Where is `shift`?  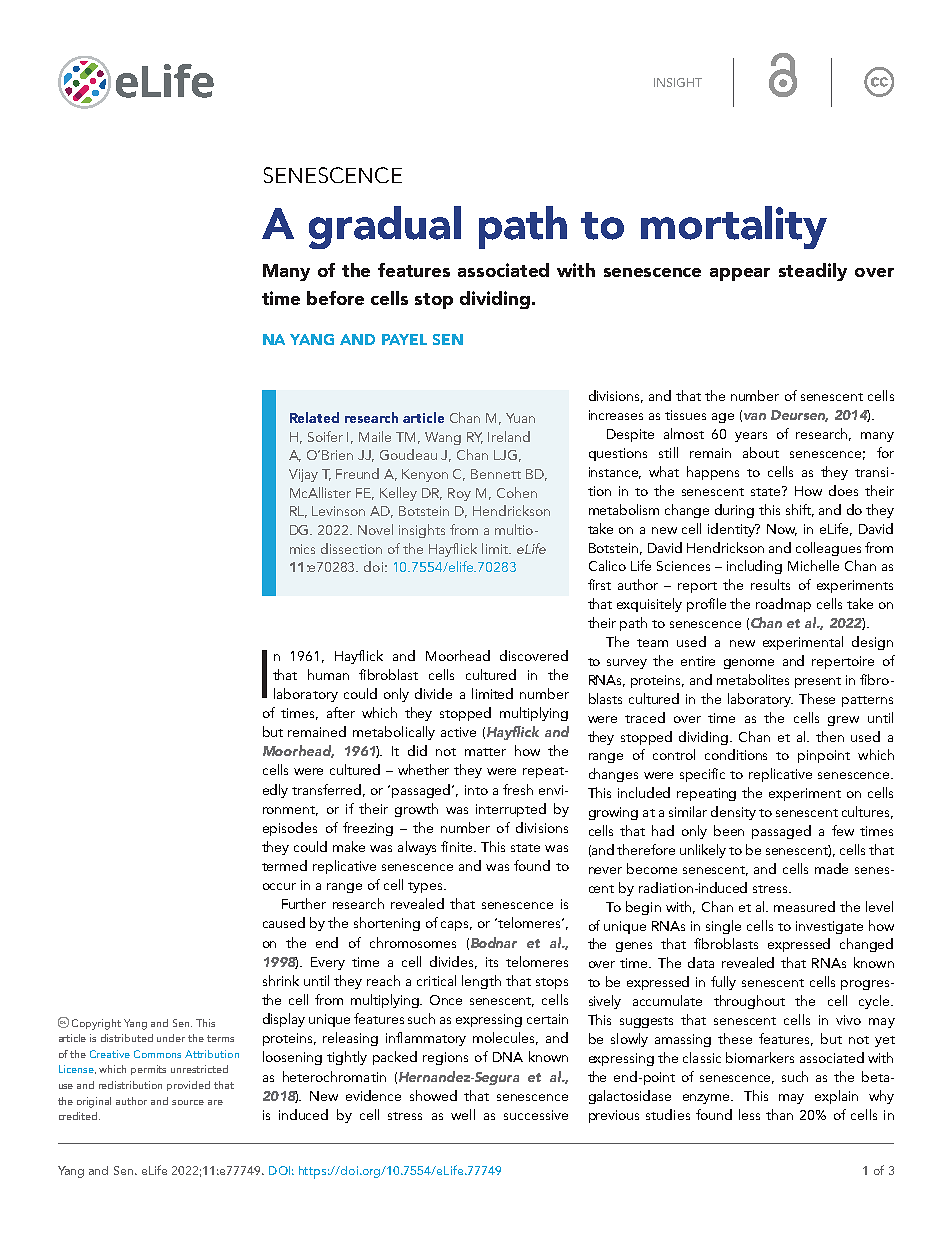
shift is located at coordinates (800, 510).
